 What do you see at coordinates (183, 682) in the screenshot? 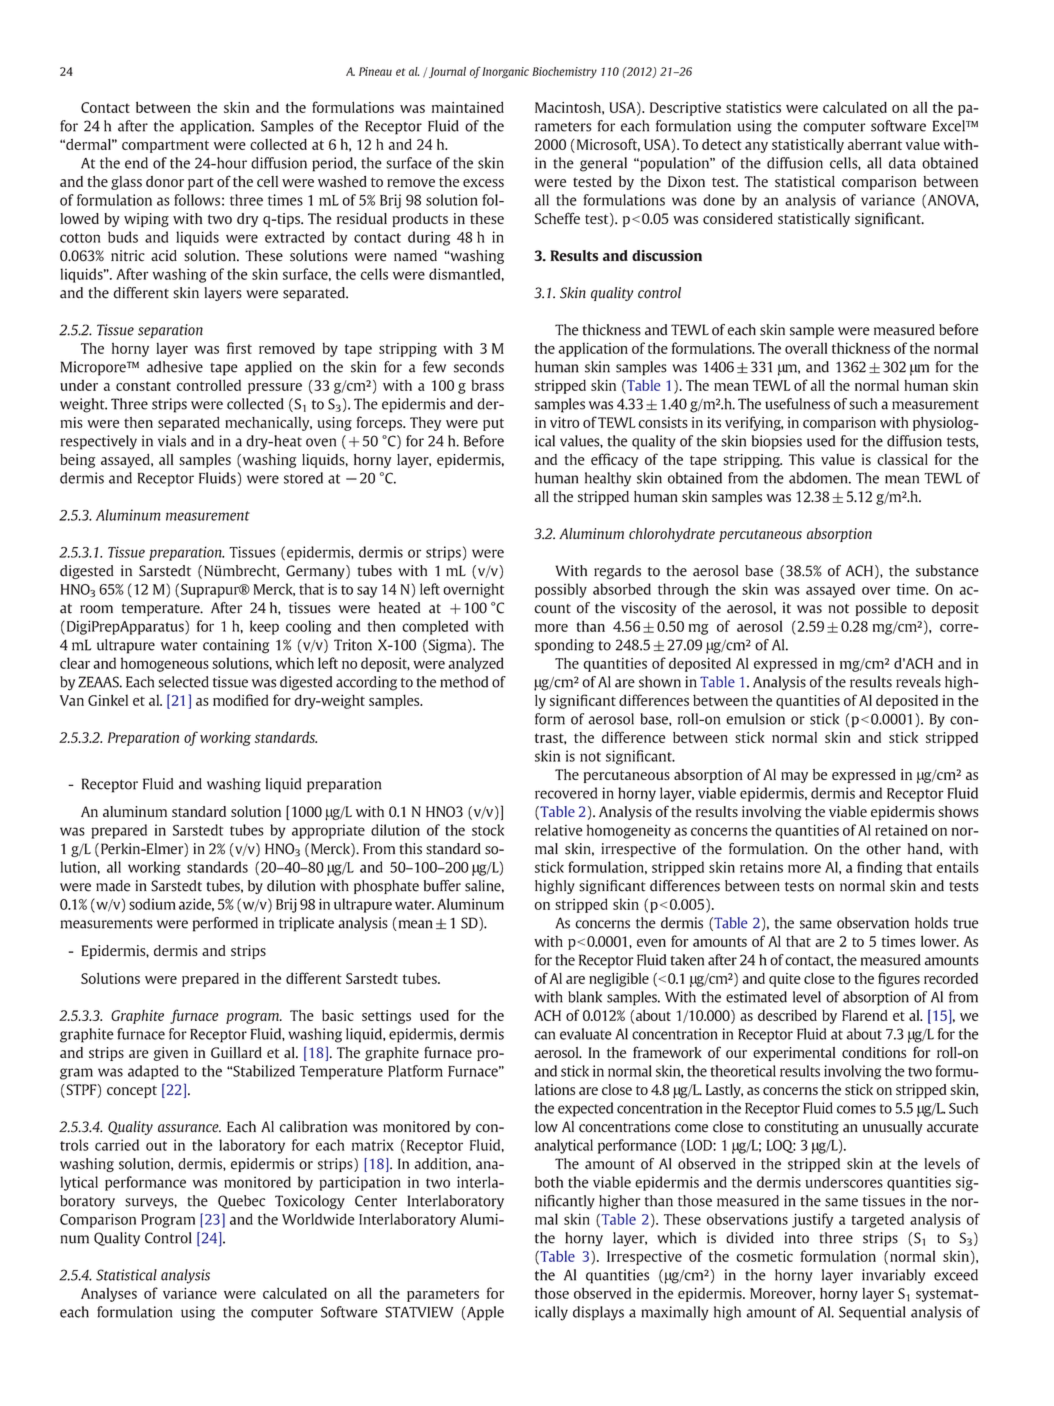
I see `selected` at bounding box center [183, 682].
